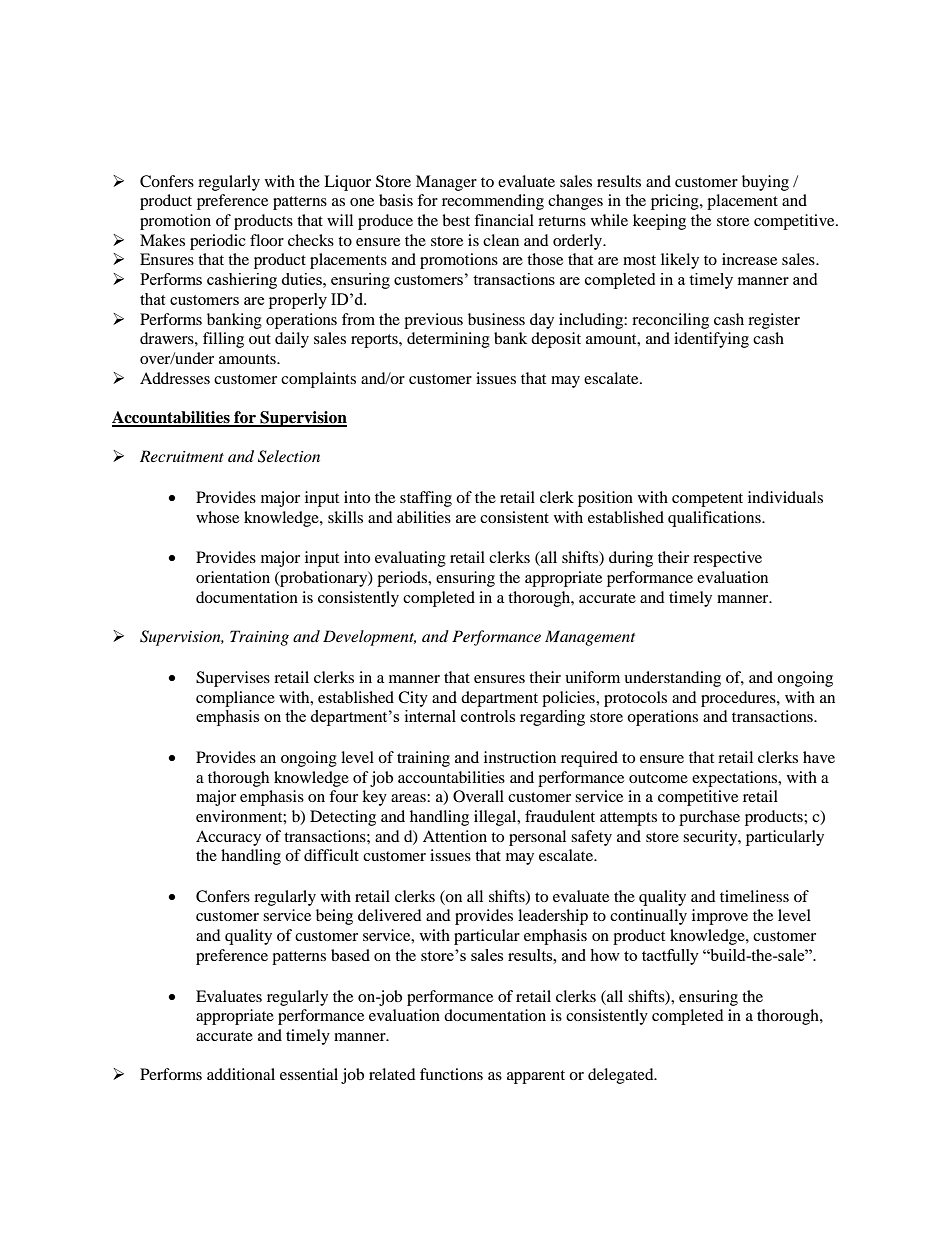  I want to click on Management, so click(590, 638).
